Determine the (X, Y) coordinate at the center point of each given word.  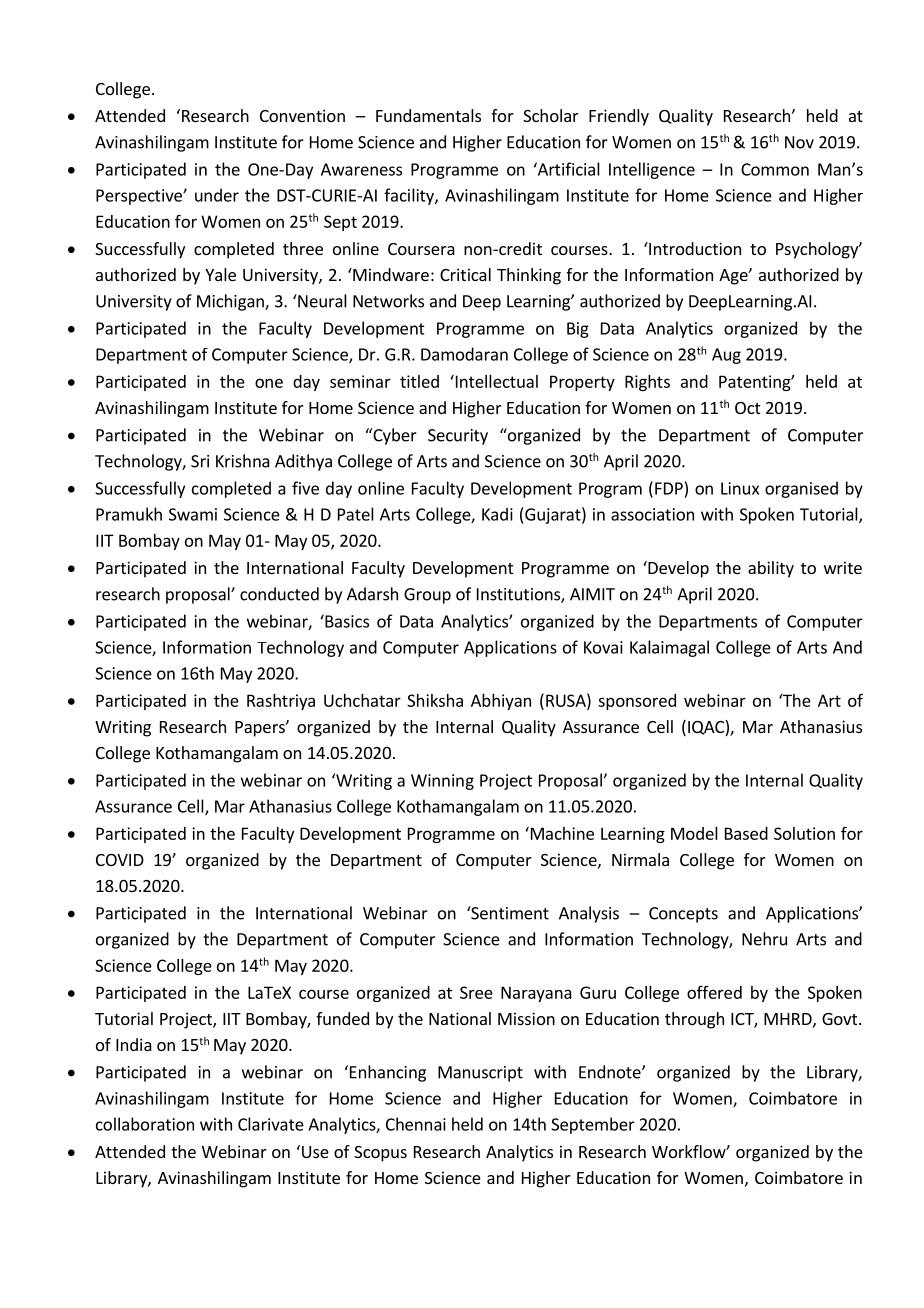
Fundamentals (428, 115)
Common (775, 169)
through (694, 1020)
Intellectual (495, 381)
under (217, 195)
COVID (120, 860)
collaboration (145, 1124)
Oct (747, 408)
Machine (561, 833)
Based (746, 833)
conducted (279, 594)
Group (427, 596)
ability (771, 569)
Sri (200, 461)
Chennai (416, 1124)
